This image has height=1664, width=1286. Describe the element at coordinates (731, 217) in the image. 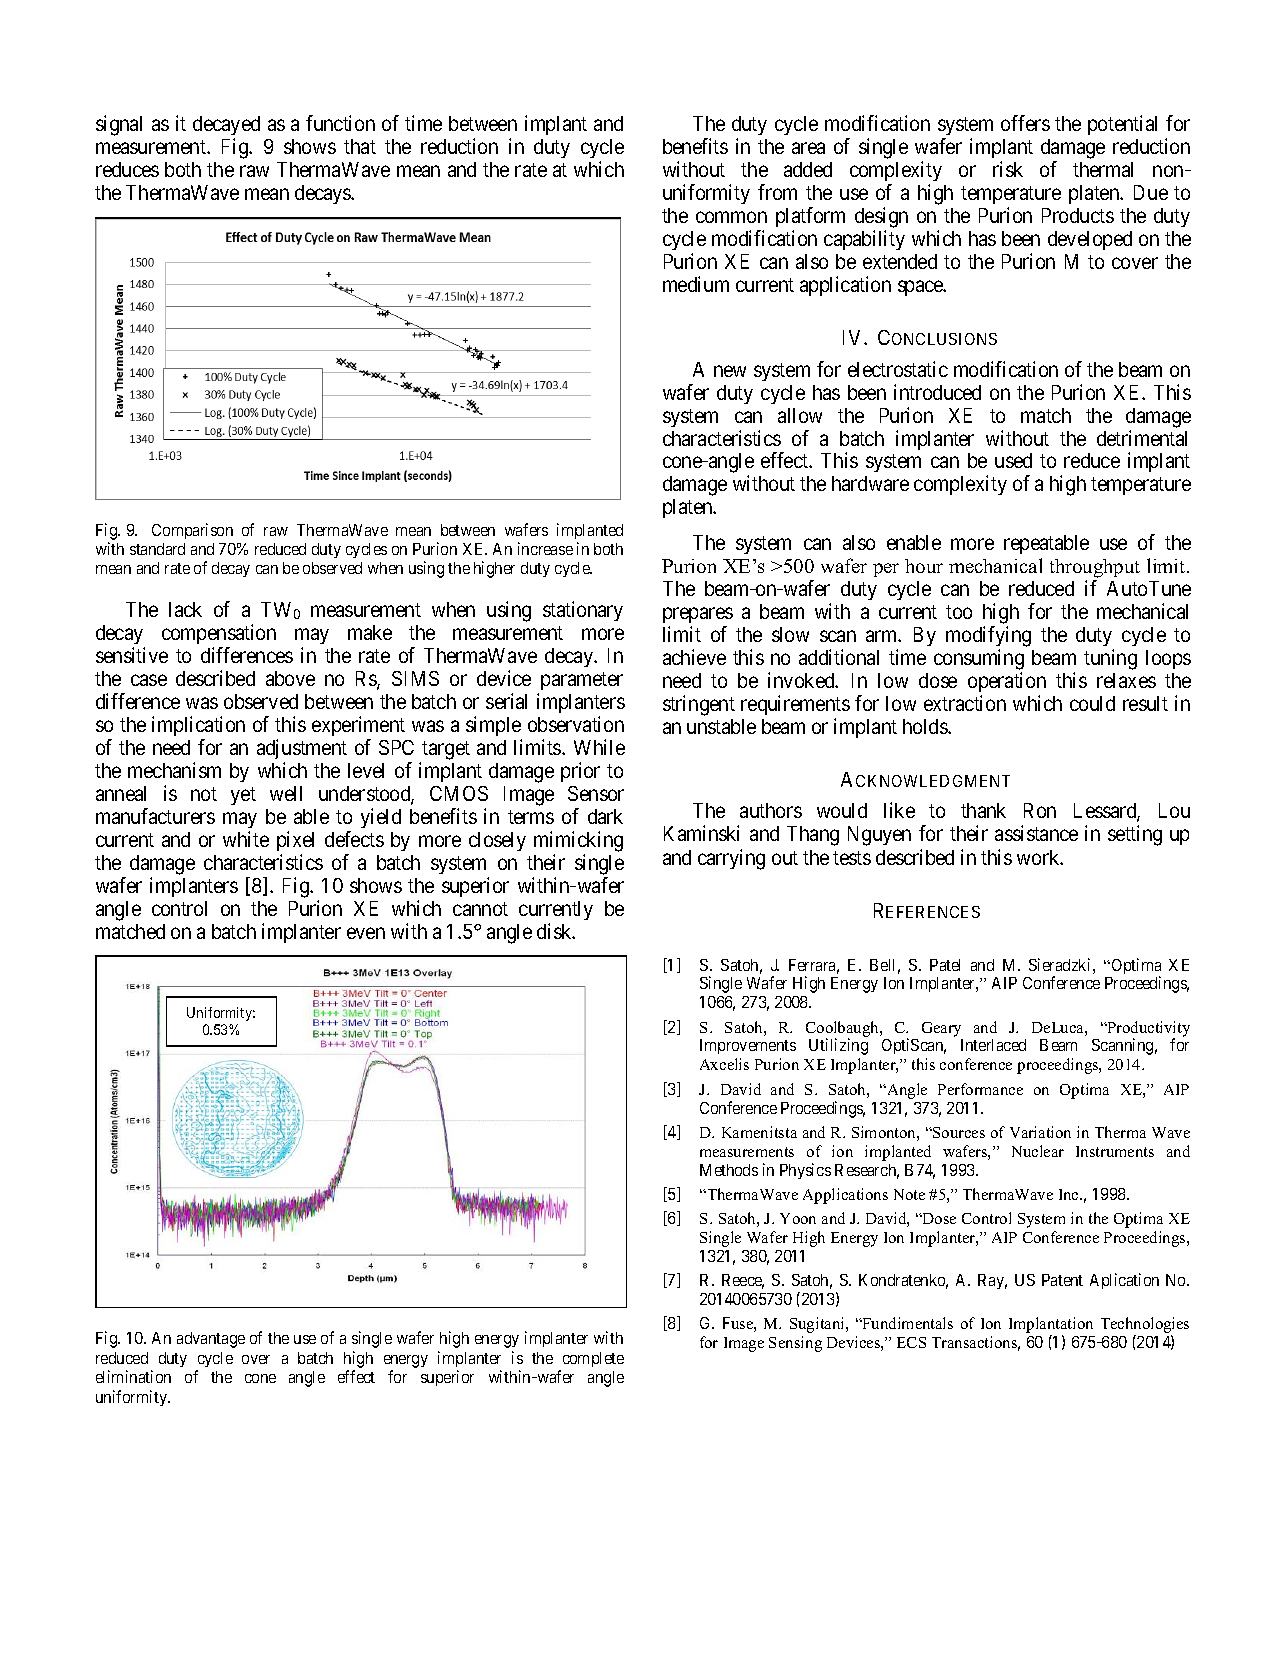

I see `common` at that location.
